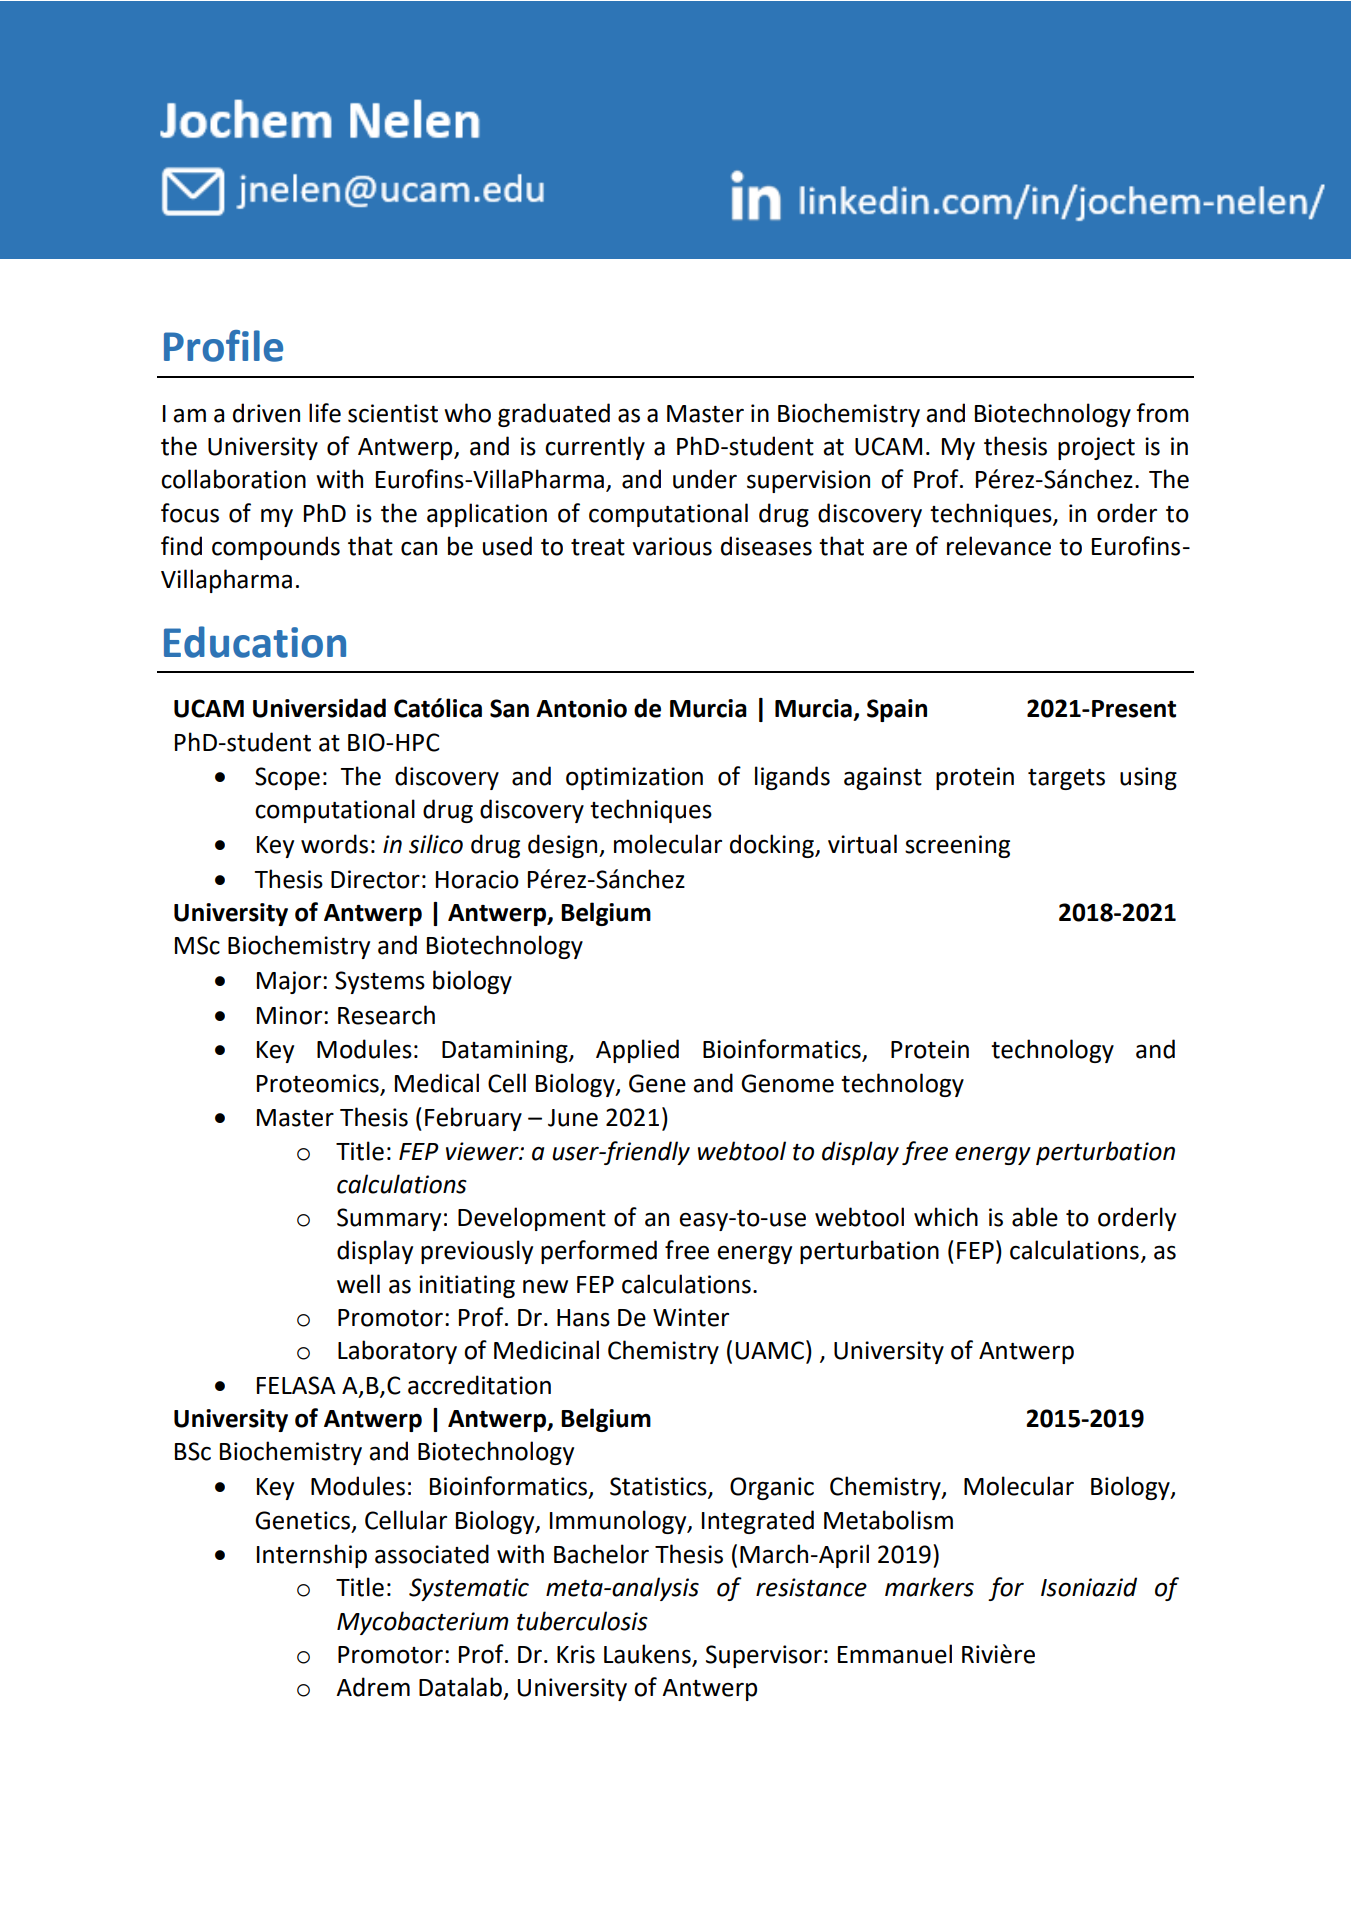 This screenshot has height=1911, width=1351. I want to click on words, so click(334, 844).
